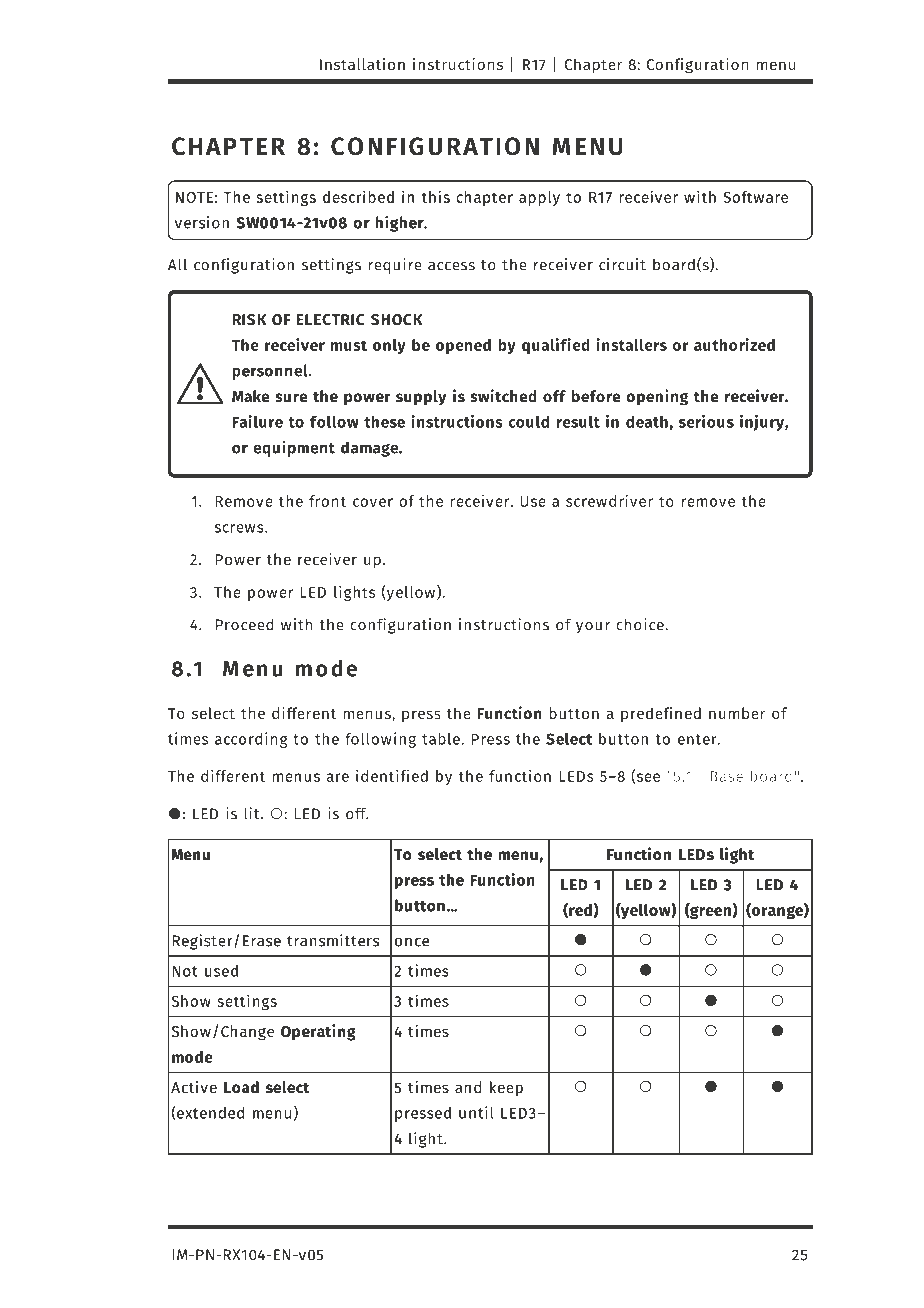 This screenshot has width=924, height=1308. I want to click on Failure, so click(257, 421).
